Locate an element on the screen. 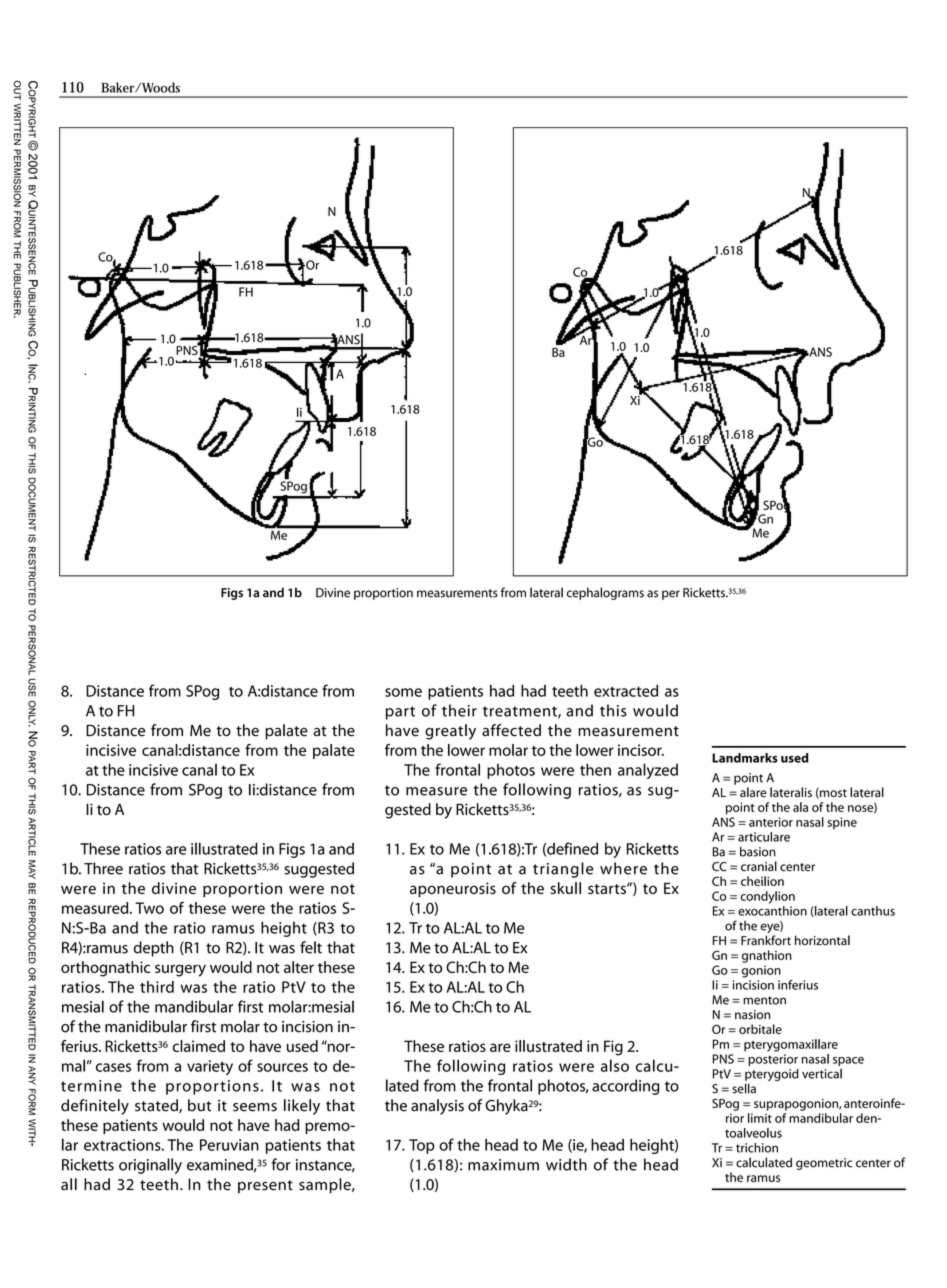  Three is located at coordinates (103, 868).
